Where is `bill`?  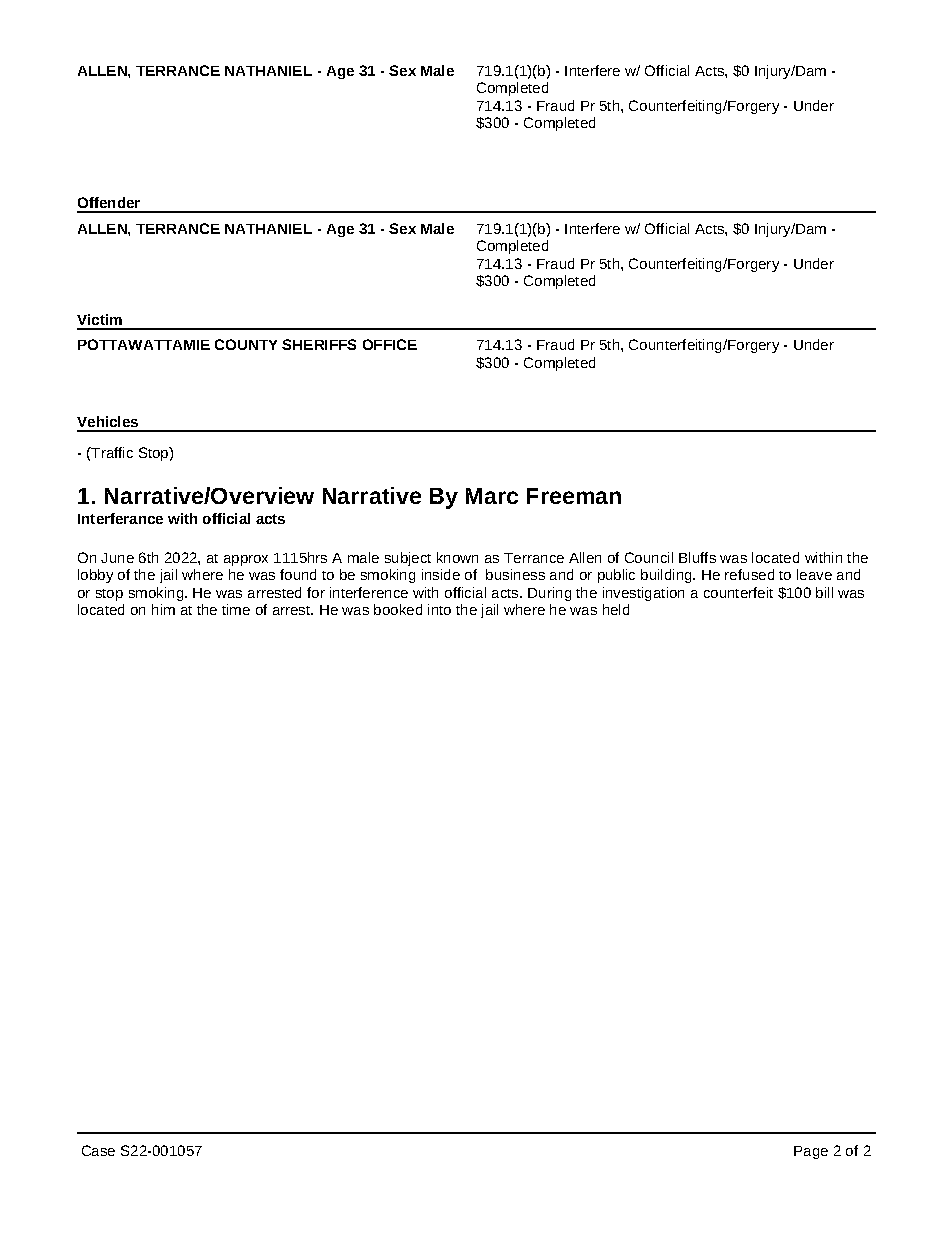
bill is located at coordinates (824, 592).
